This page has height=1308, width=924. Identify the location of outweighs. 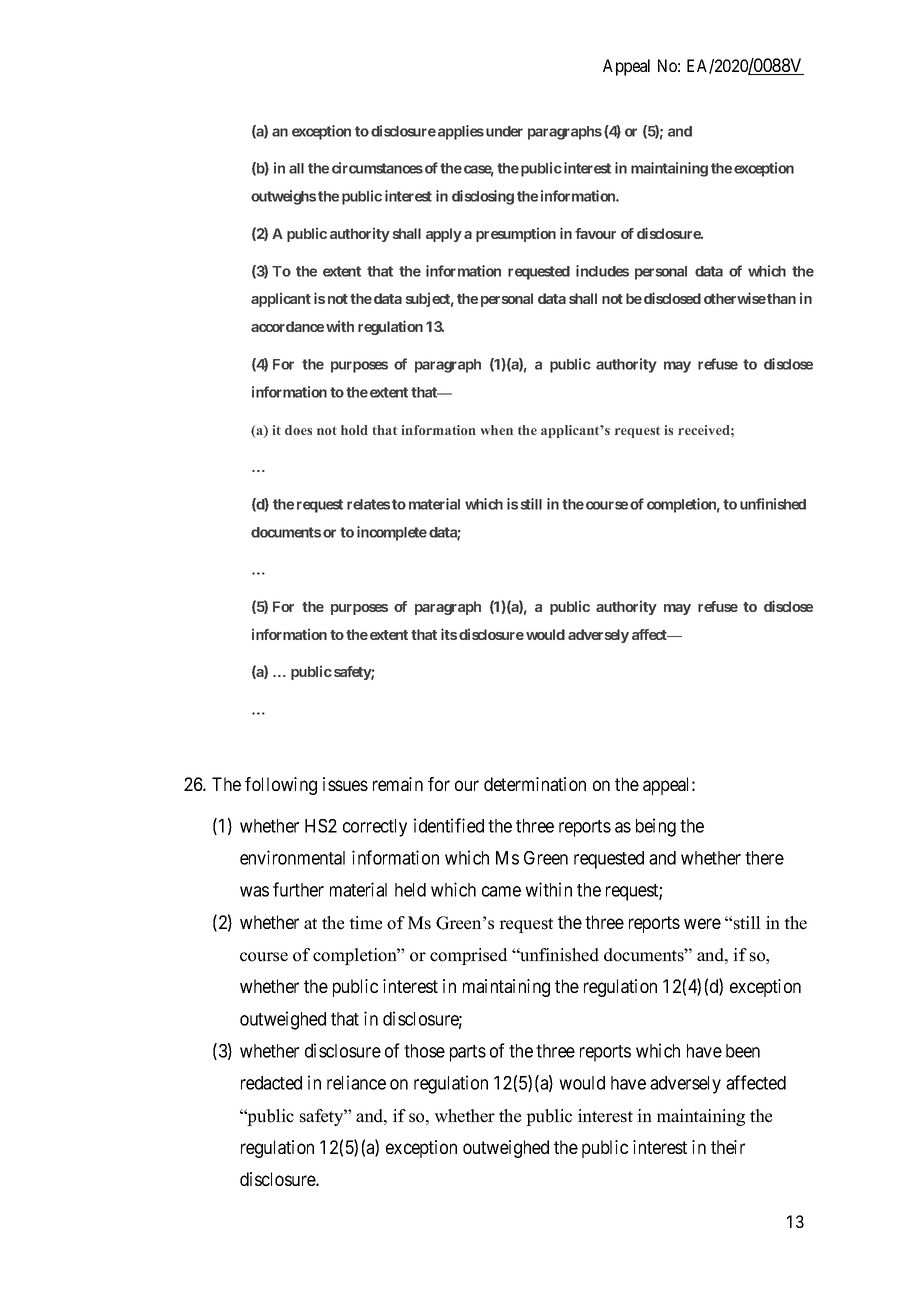
(283, 197).
